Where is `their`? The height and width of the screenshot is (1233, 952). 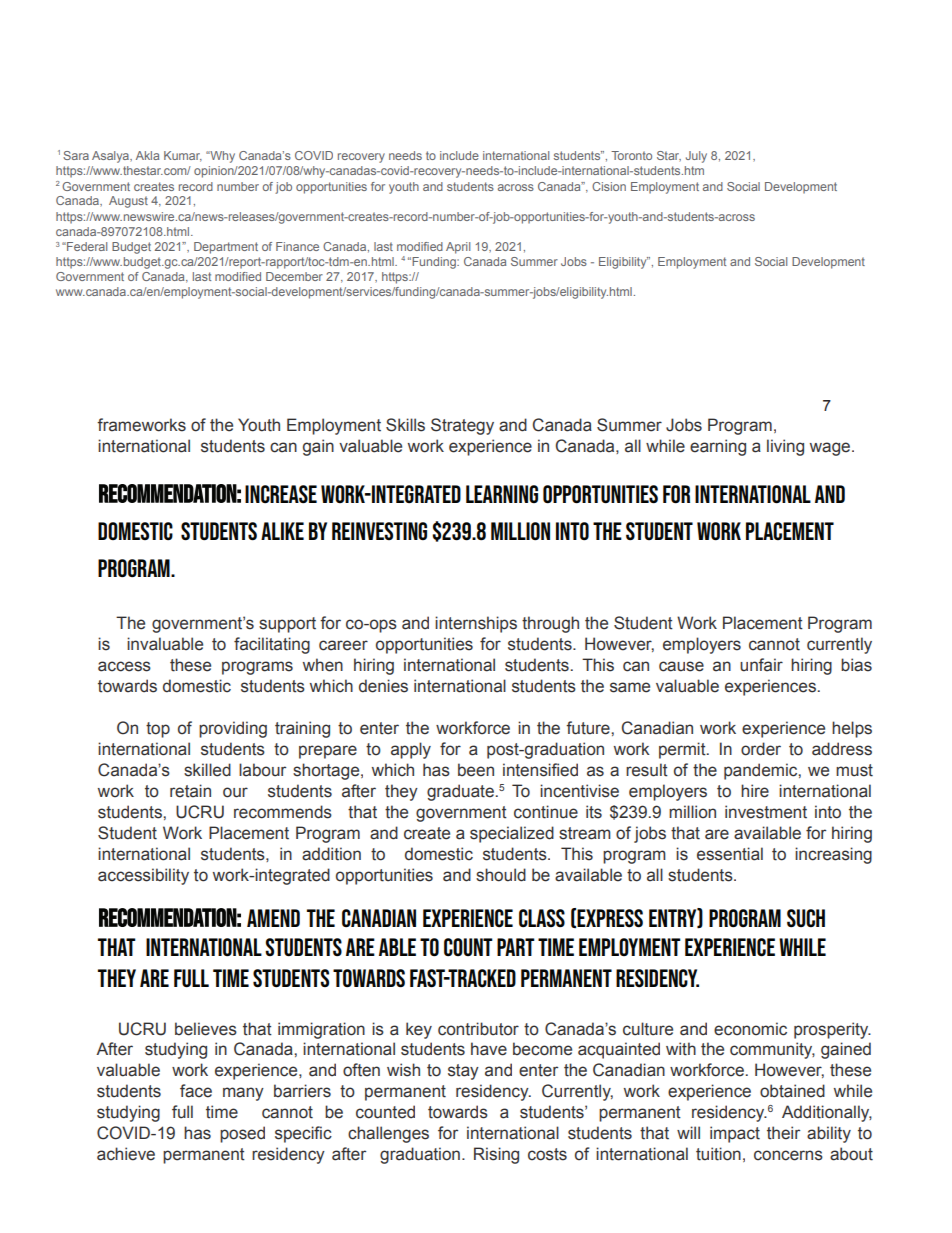 their is located at coordinates (783, 1133).
